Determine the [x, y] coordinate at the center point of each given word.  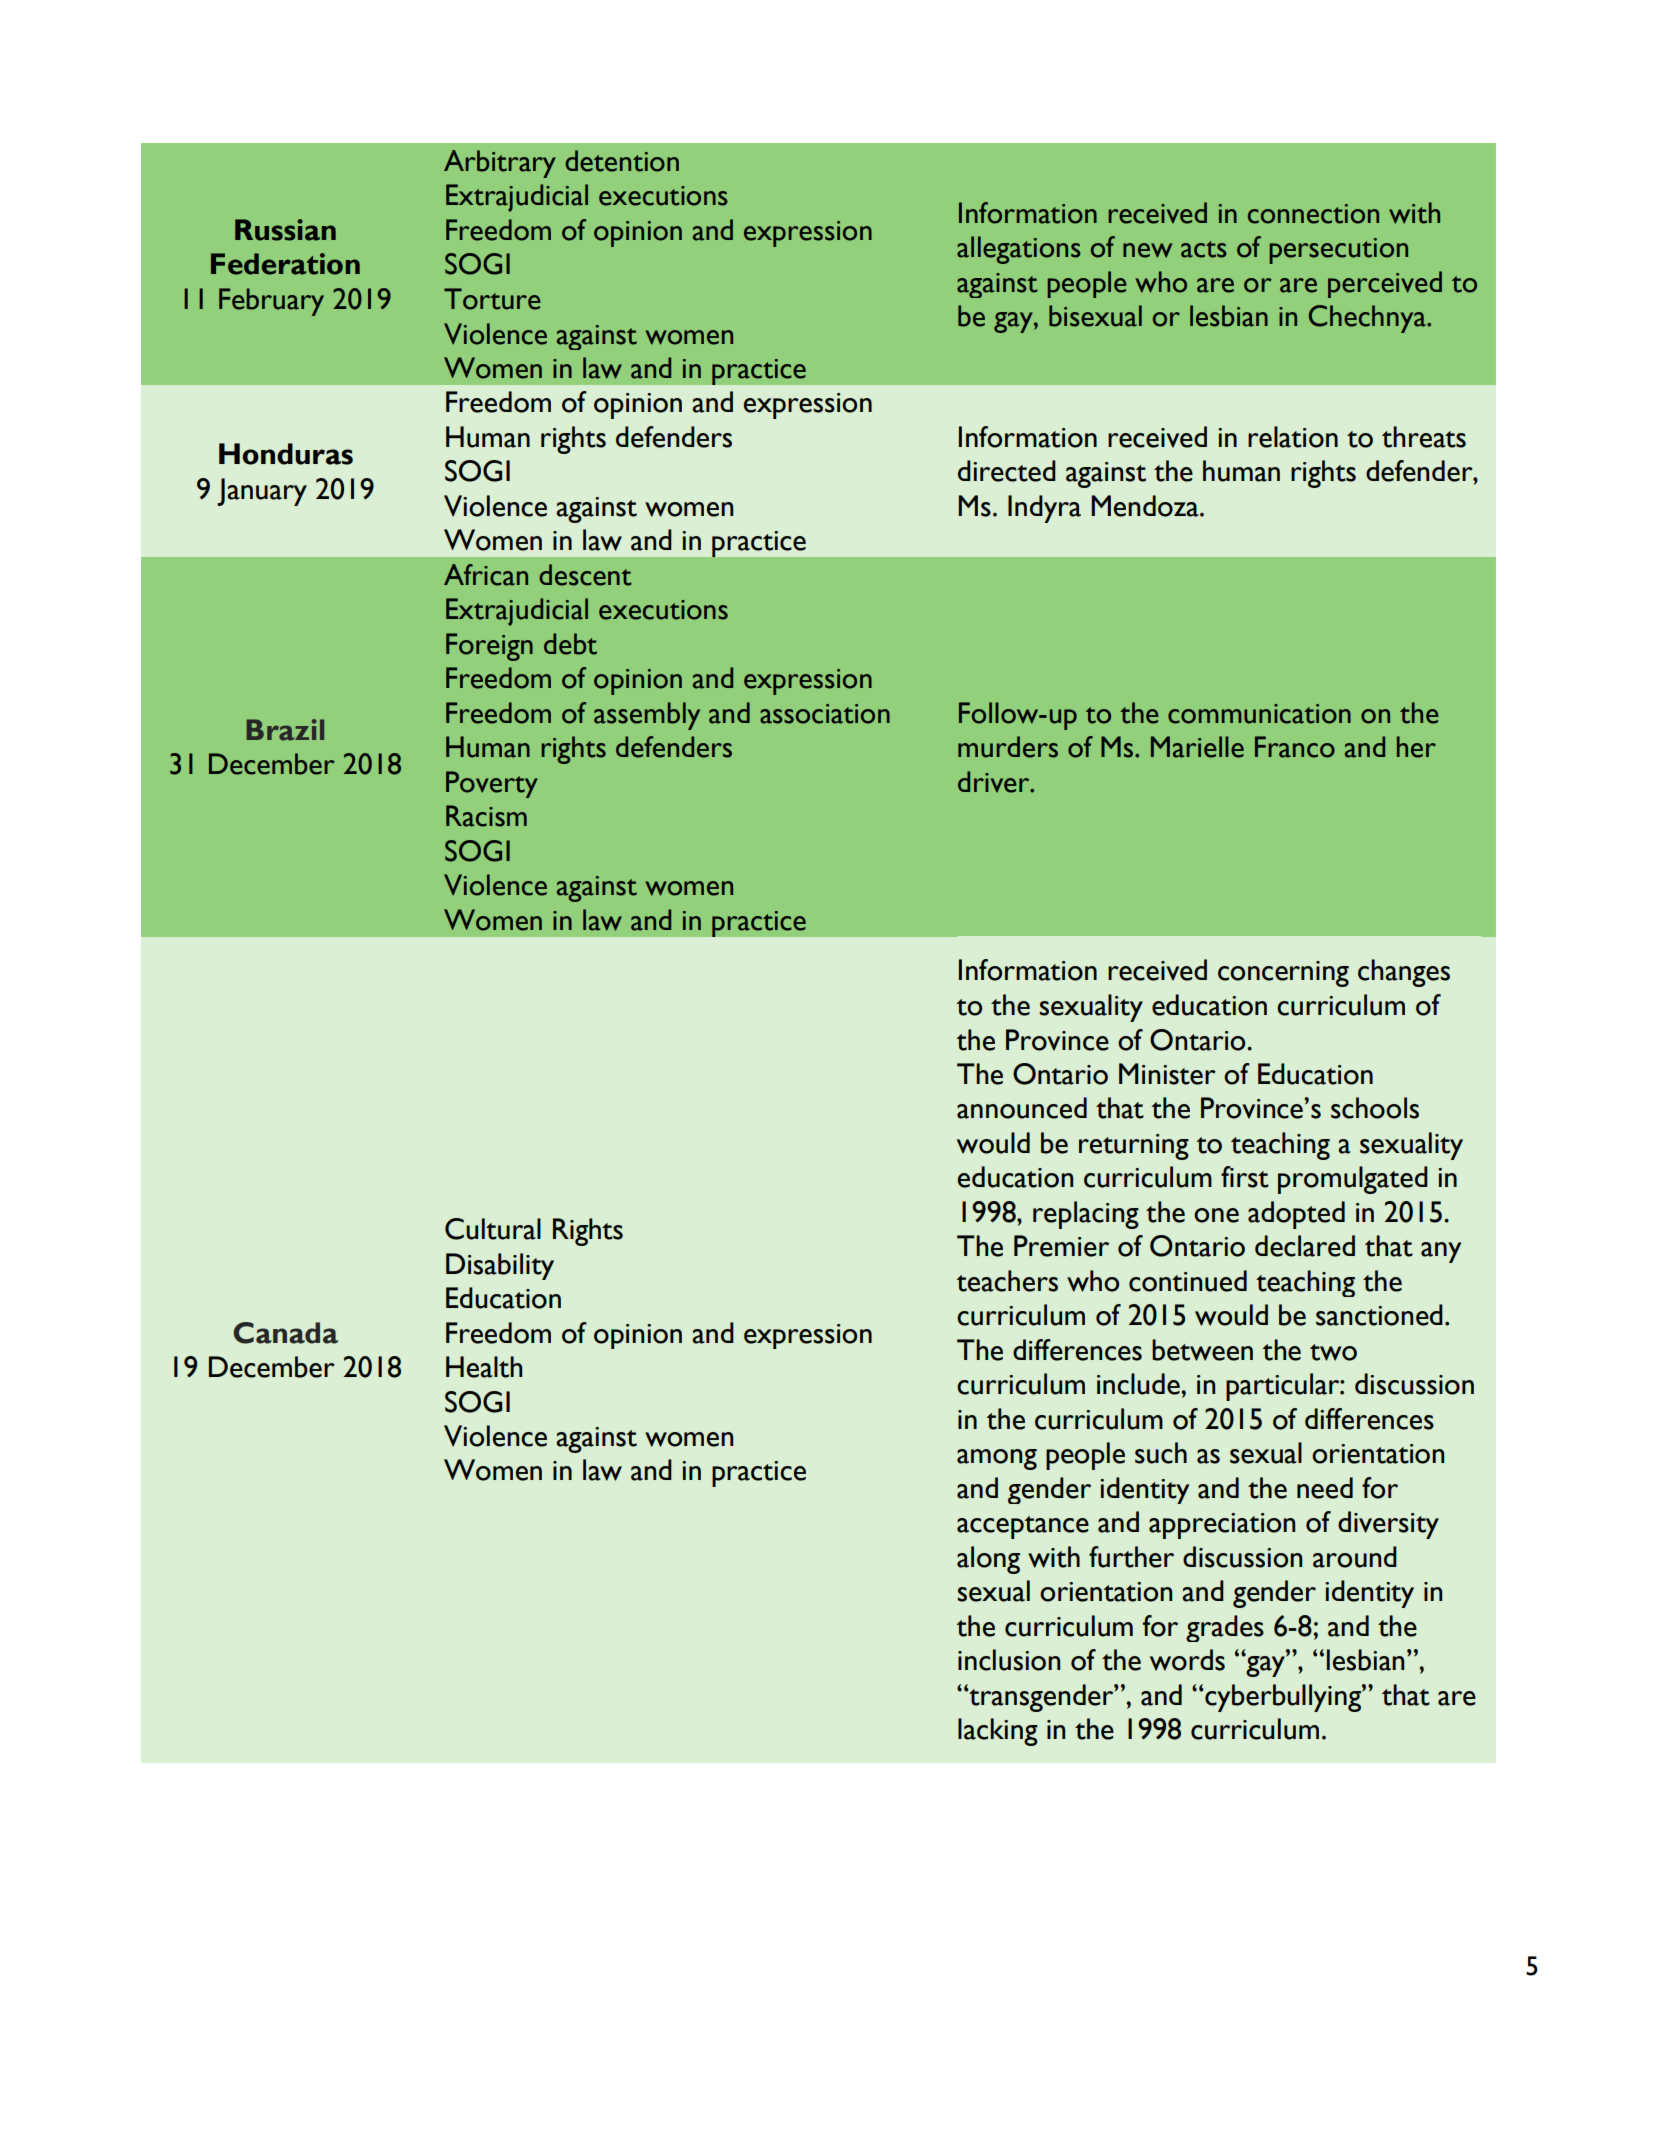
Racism [486, 816]
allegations [1019, 250]
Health [484, 1367]
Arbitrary [500, 164]
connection [1313, 214]
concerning [1283, 974]
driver [995, 782]
